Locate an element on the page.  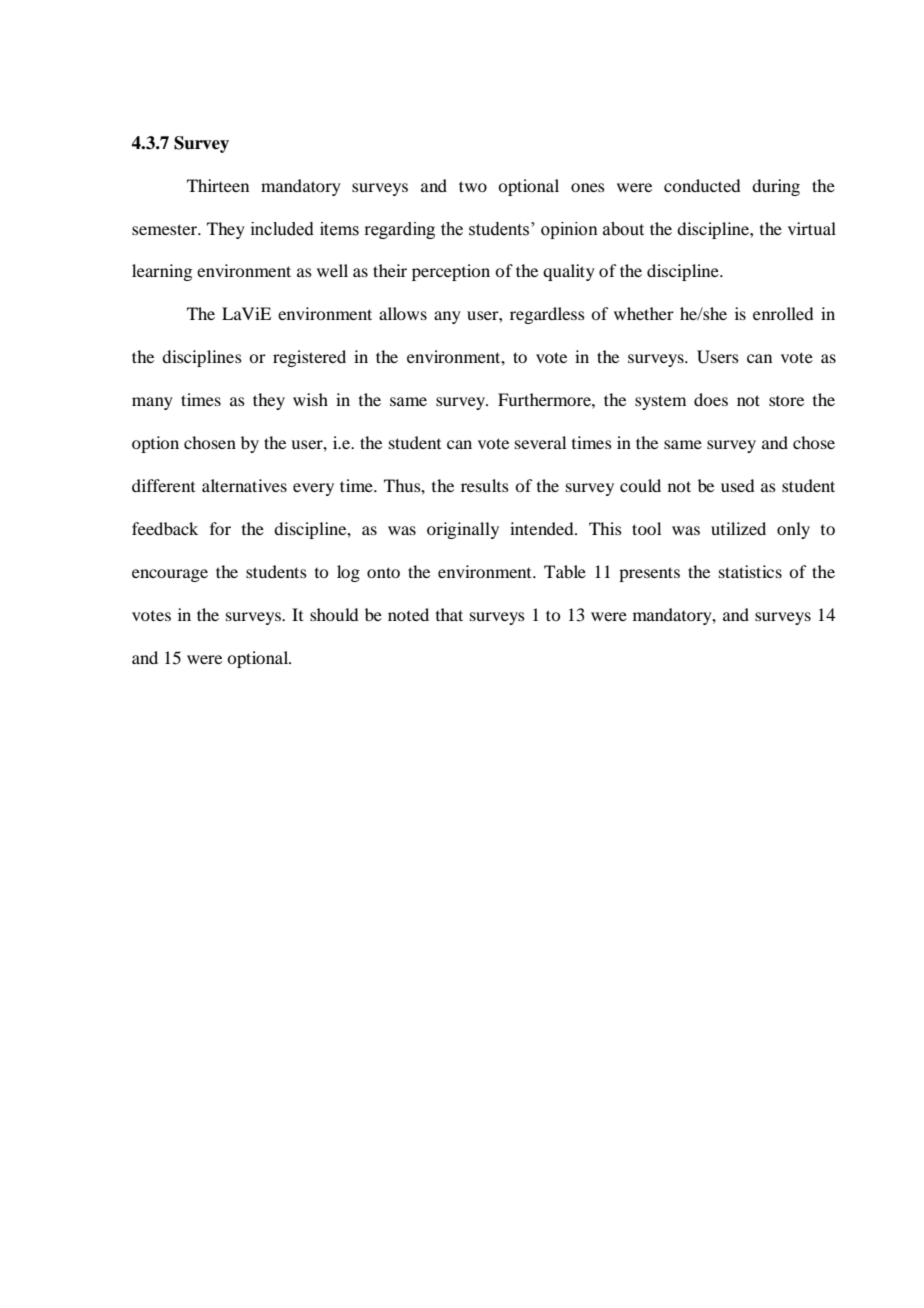
registered is located at coordinates (309, 358).
